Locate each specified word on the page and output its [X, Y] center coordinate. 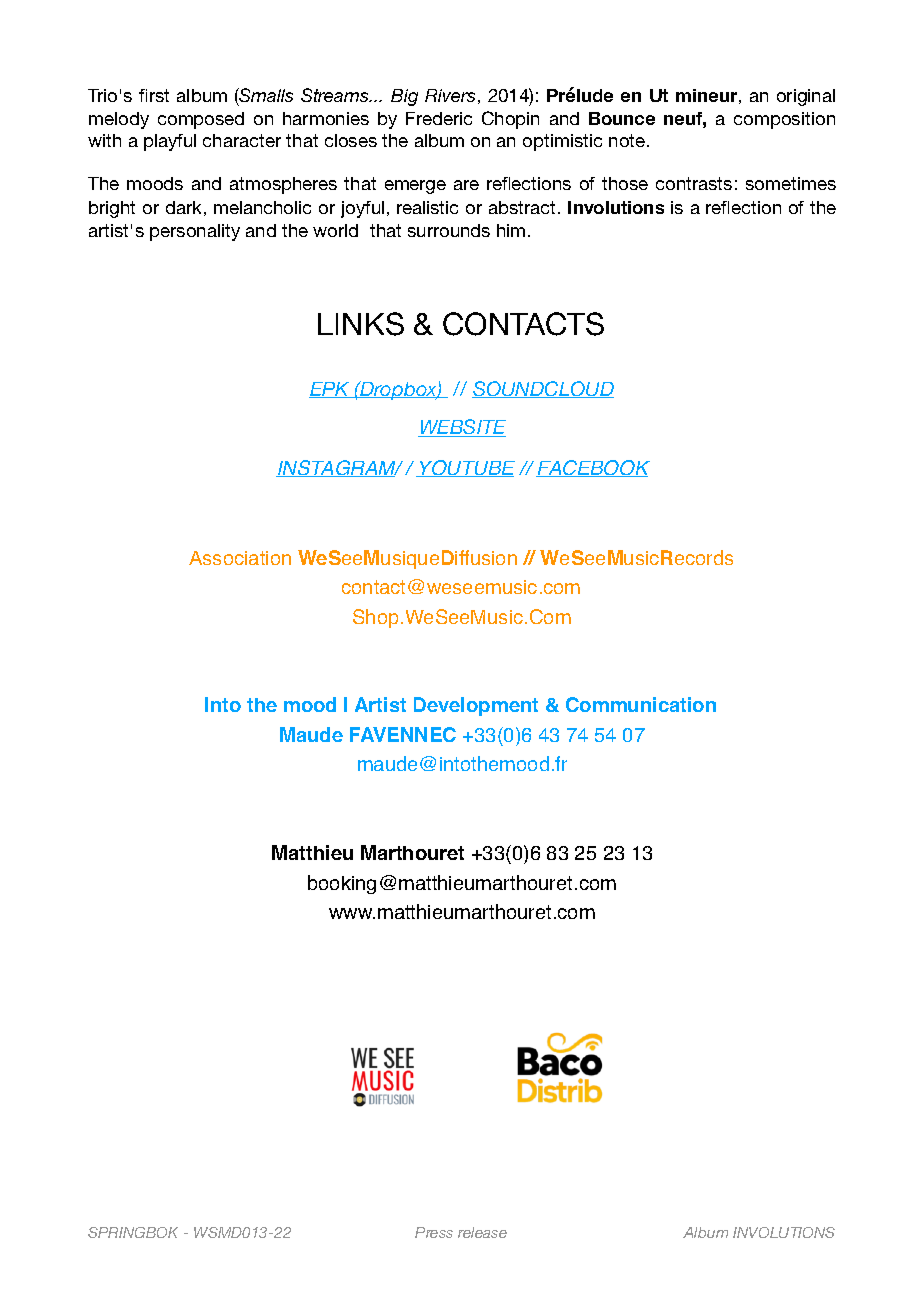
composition [784, 120]
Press [434, 1232]
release [482, 1232]
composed [201, 120]
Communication [641, 704]
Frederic [439, 118]
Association [240, 558]
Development [476, 706]
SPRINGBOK [133, 1232]
